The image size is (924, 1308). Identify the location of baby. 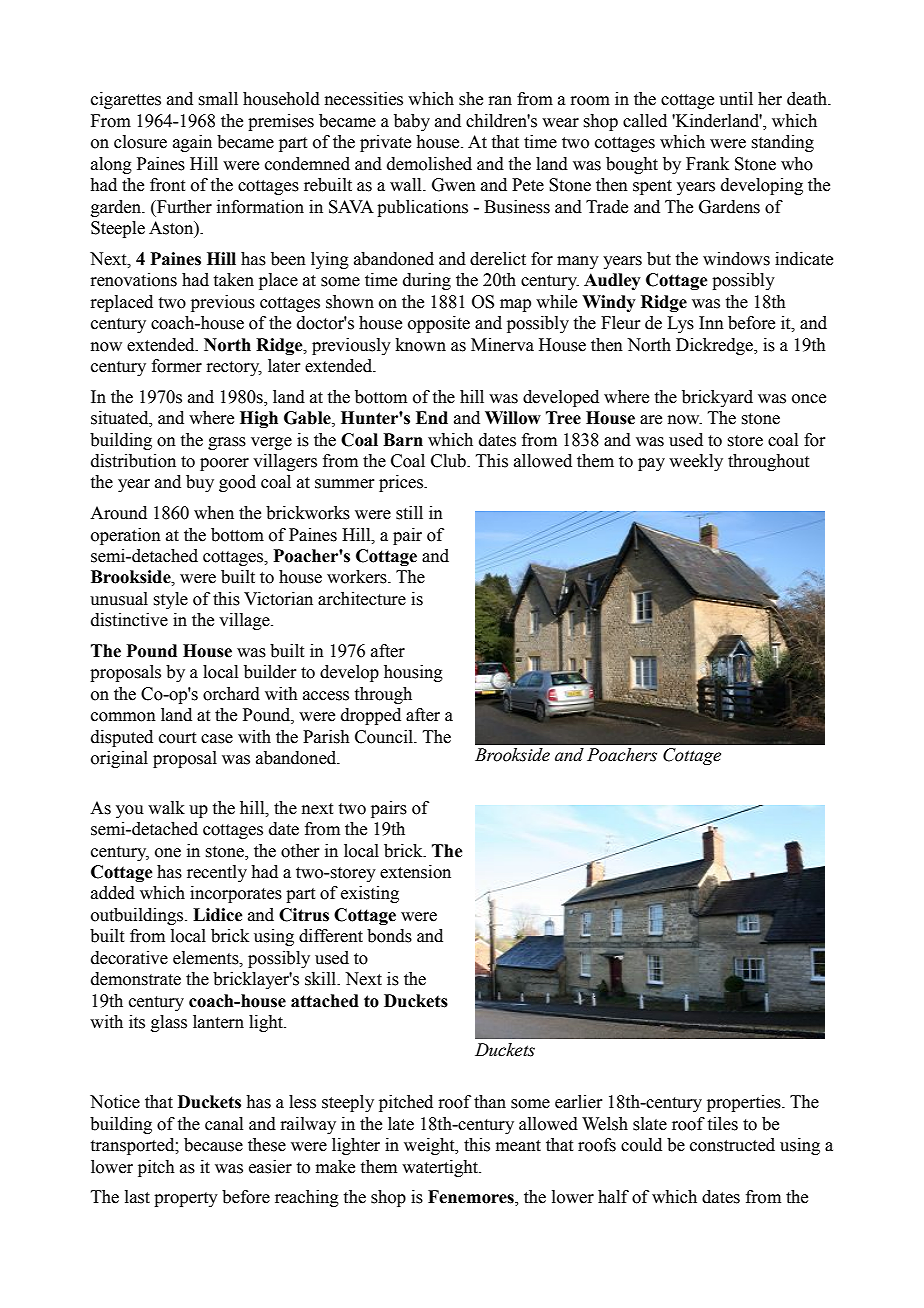
(412, 122).
